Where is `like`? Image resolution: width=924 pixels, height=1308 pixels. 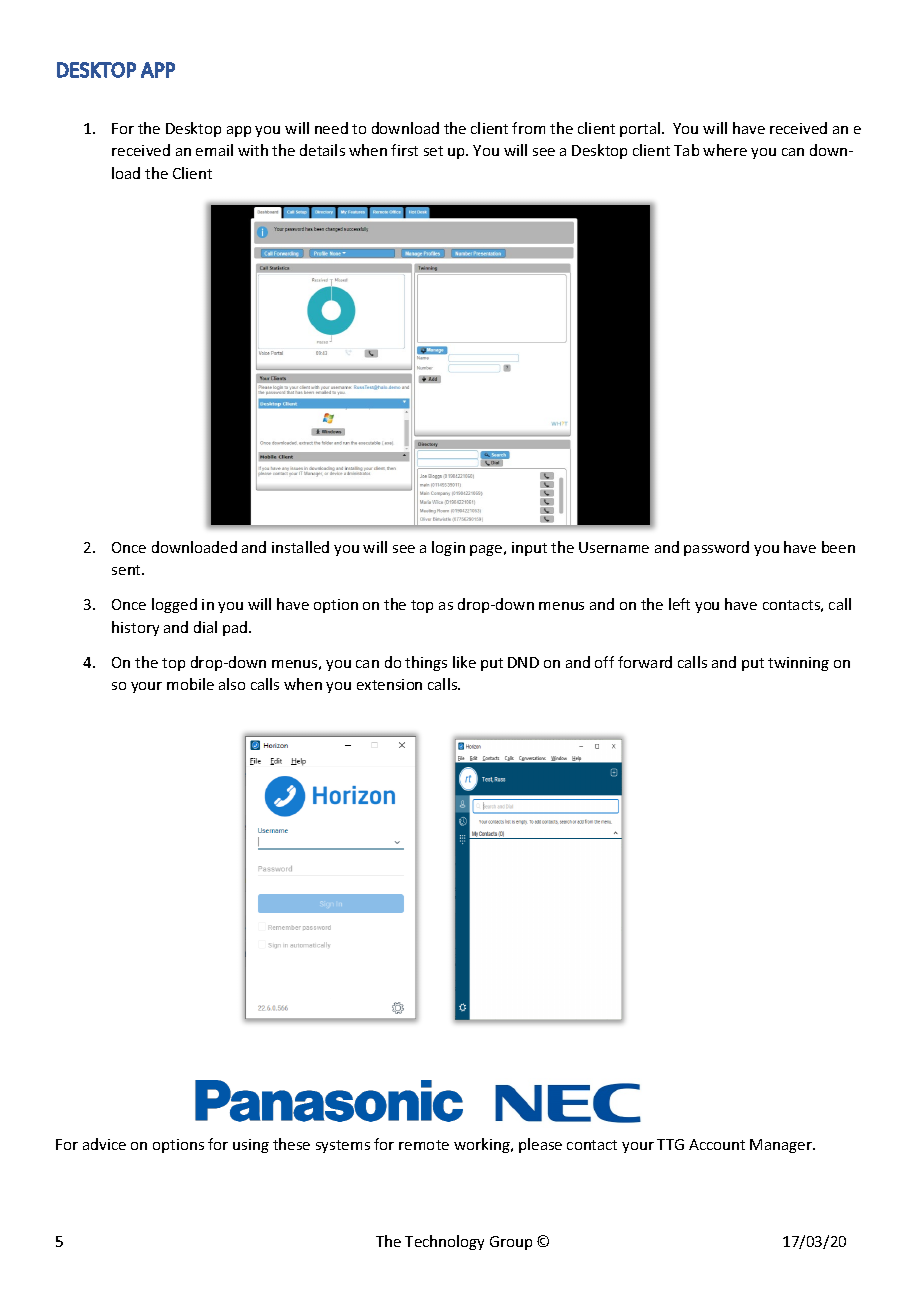
like is located at coordinates (464, 662).
